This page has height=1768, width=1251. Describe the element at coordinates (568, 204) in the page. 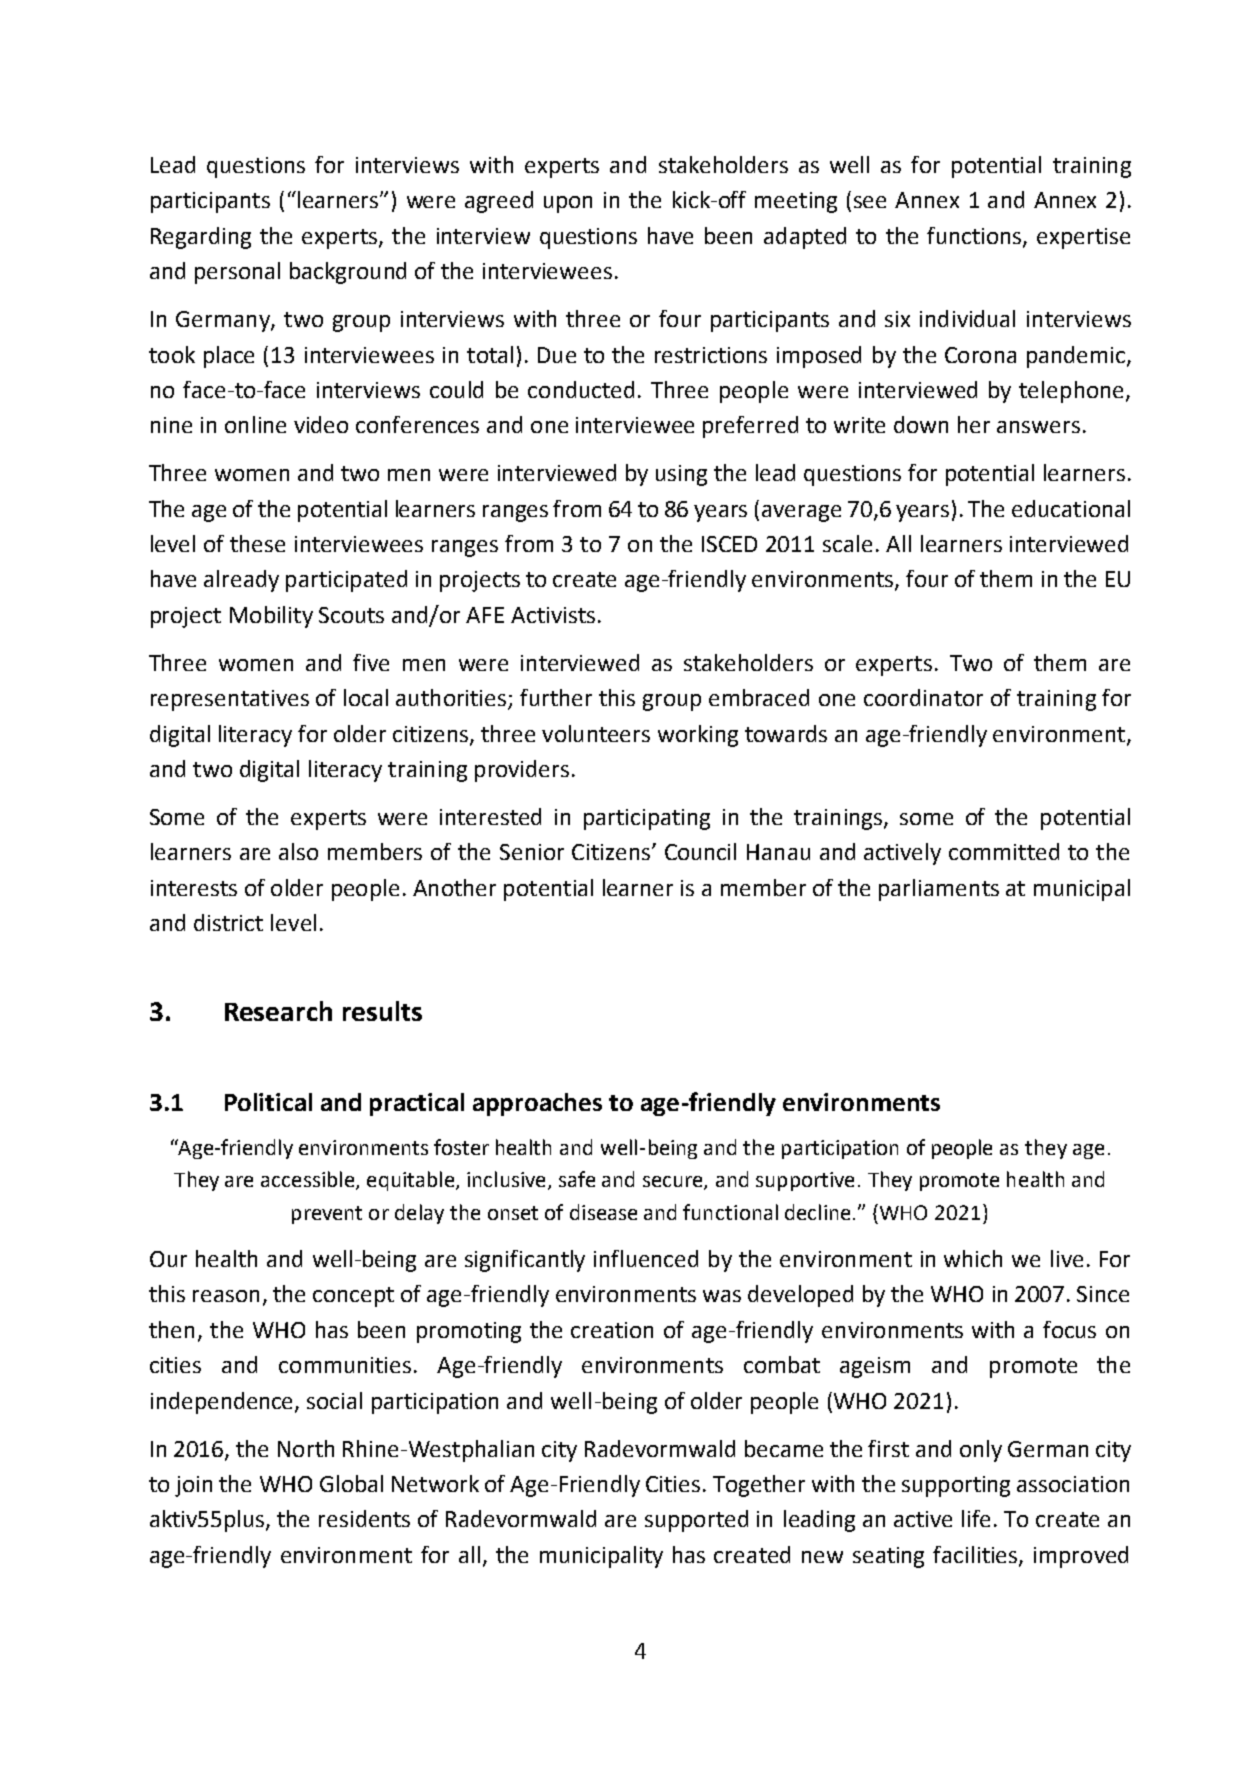

I see `upon` at that location.
